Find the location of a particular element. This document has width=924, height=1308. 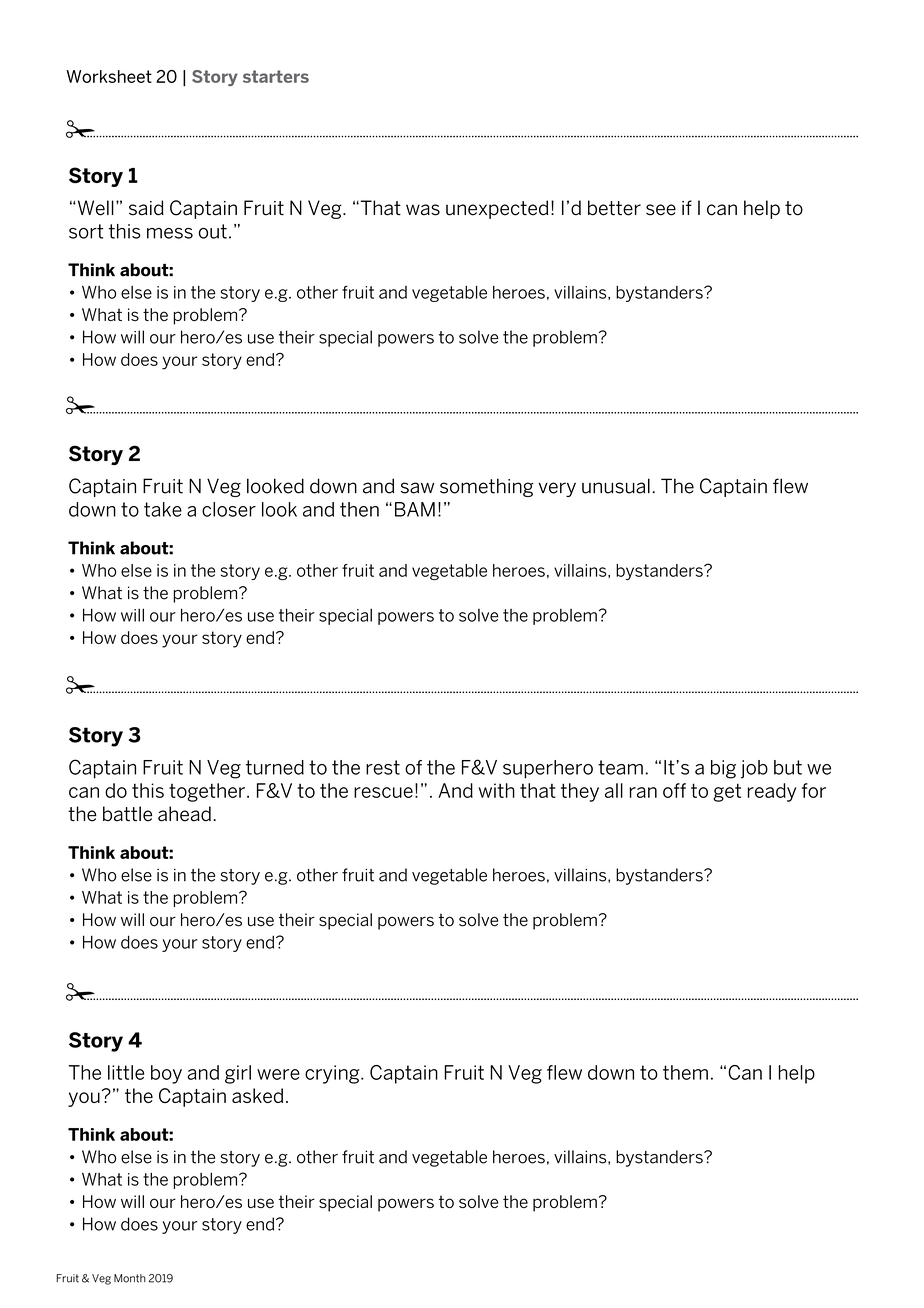

them is located at coordinates (685, 1072).
